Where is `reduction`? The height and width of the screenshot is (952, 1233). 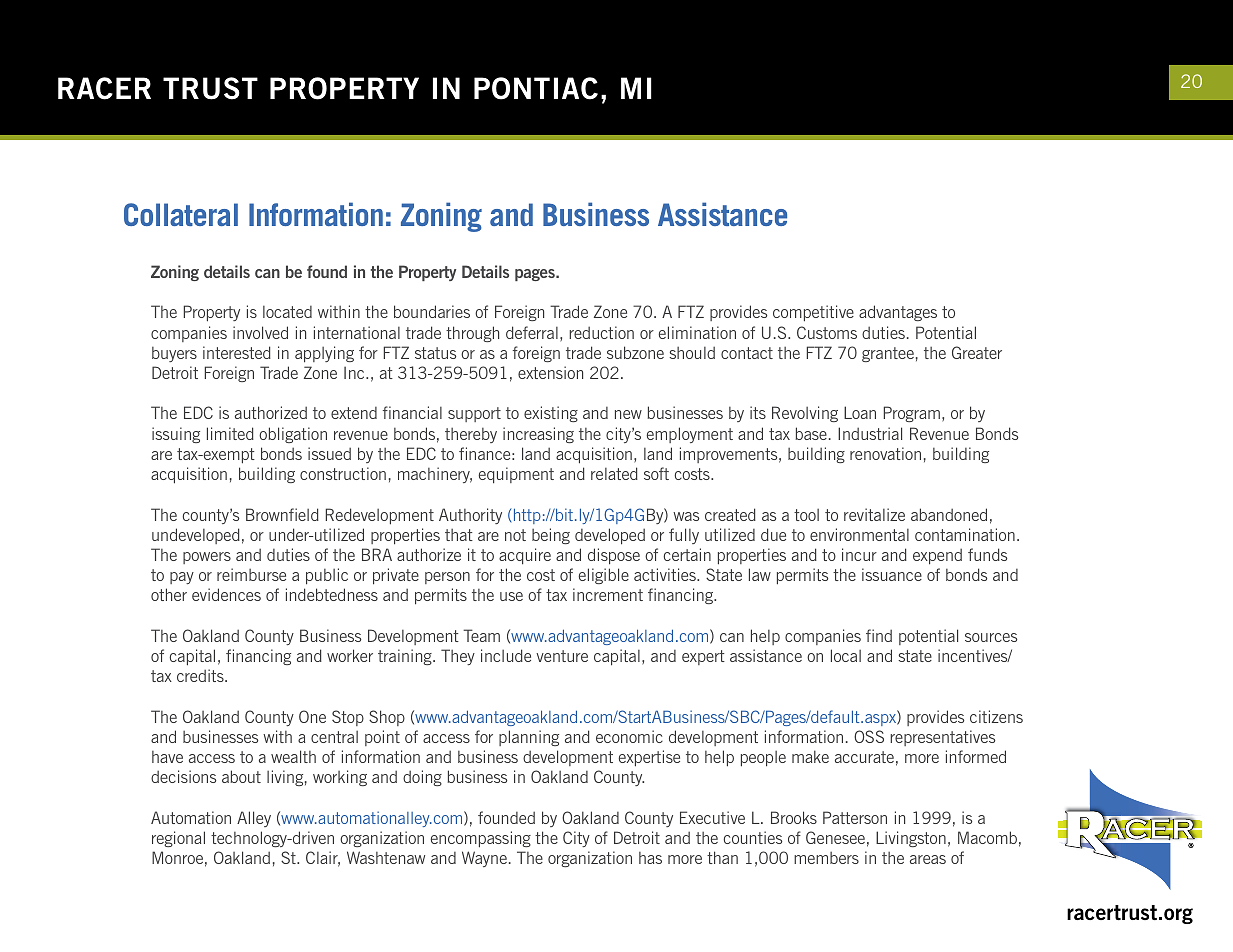 reduction is located at coordinates (601, 332).
